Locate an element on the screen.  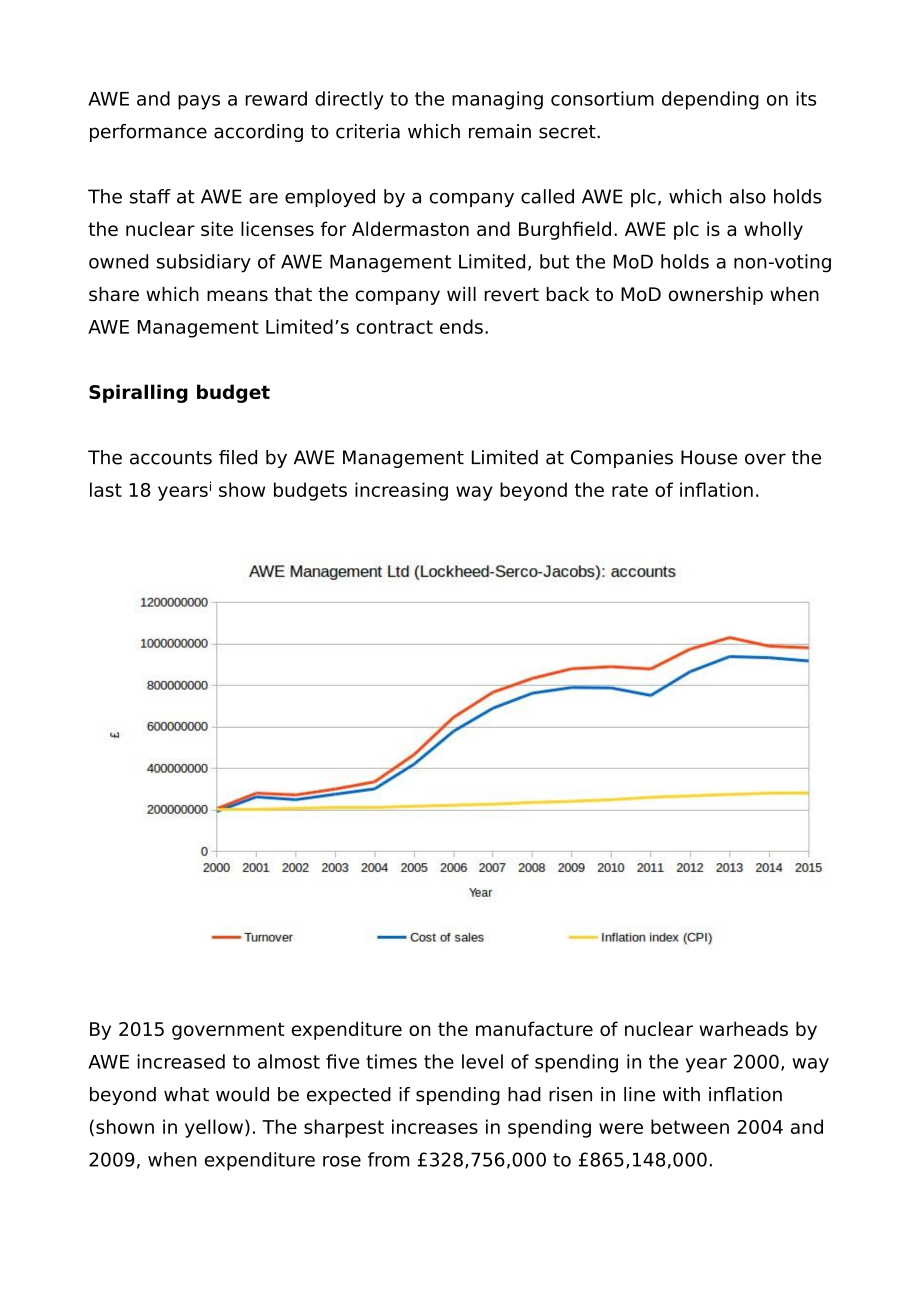
yellow is located at coordinates (214, 1128).
